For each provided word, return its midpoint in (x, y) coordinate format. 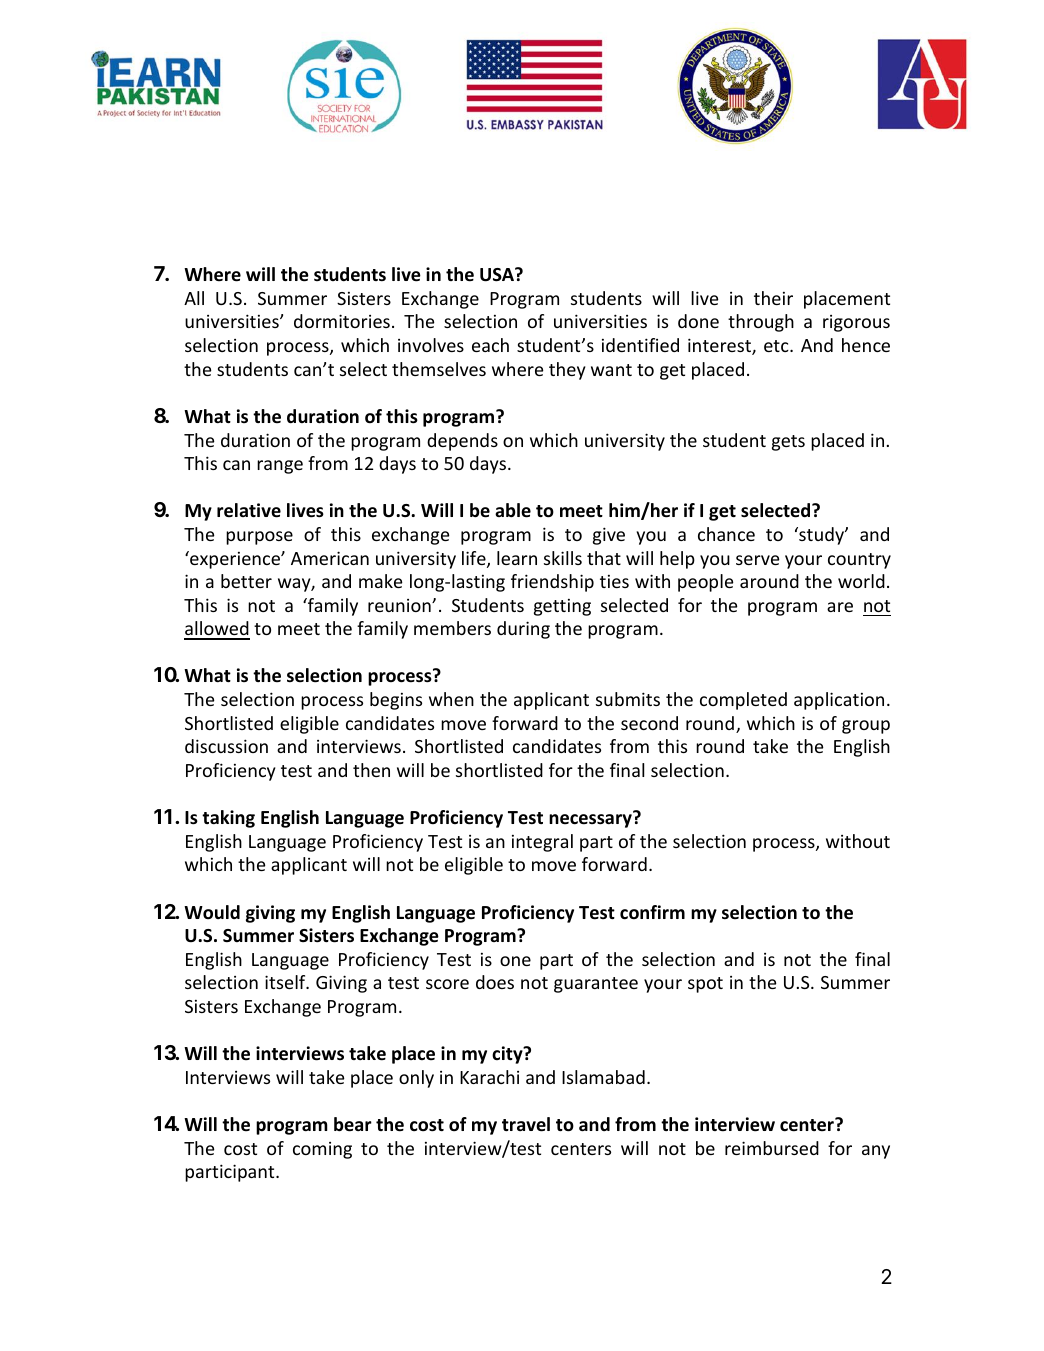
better (246, 581)
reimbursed (772, 1148)
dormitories (342, 321)
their (773, 298)
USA (498, 275)
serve (758, 560)
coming (322, 1150)
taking (228, 819)
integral (542, 843)
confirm (652, 912)
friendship (552, 583)
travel (526, 1124)
